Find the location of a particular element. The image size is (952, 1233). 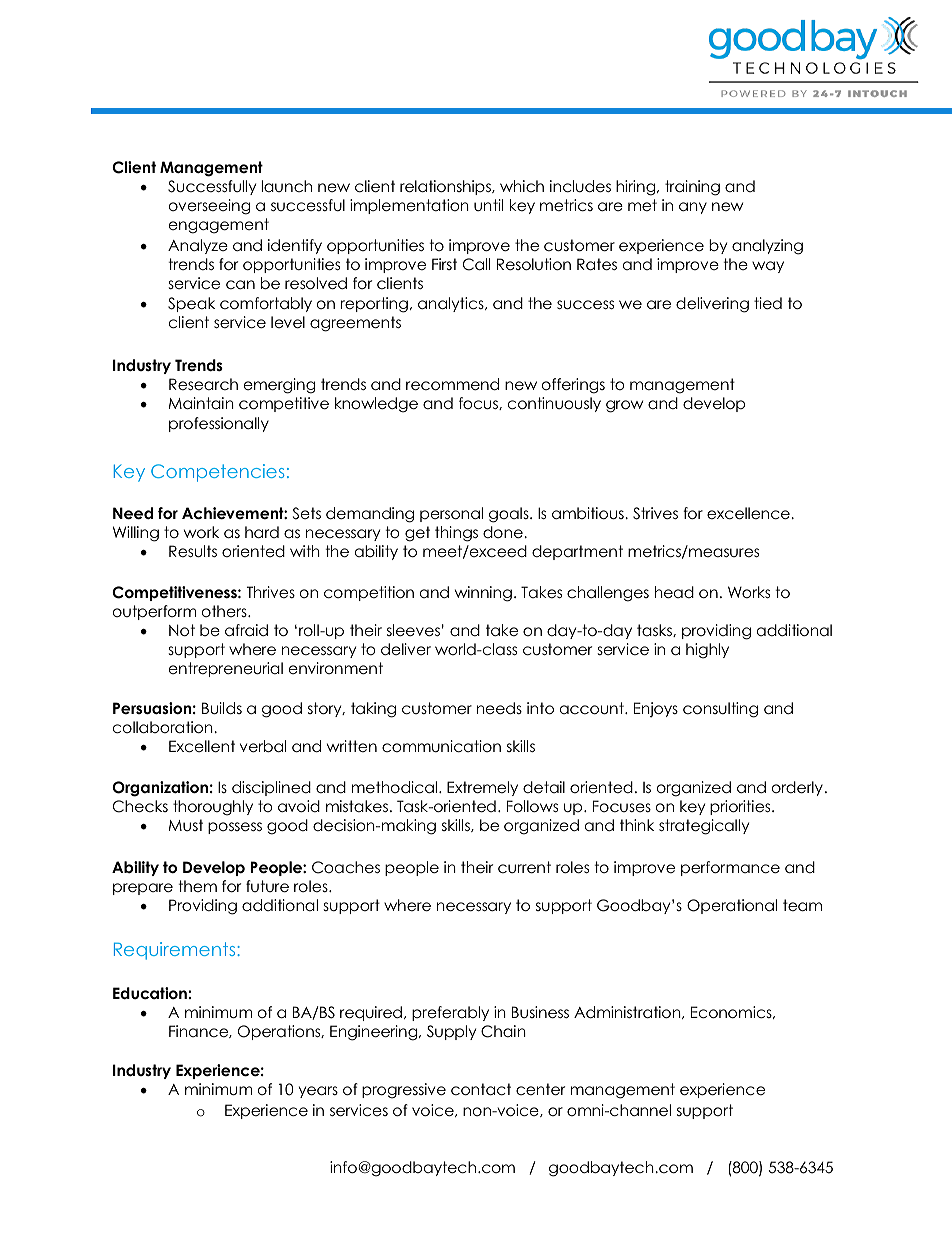

current is located at coordinates (524, 867).
